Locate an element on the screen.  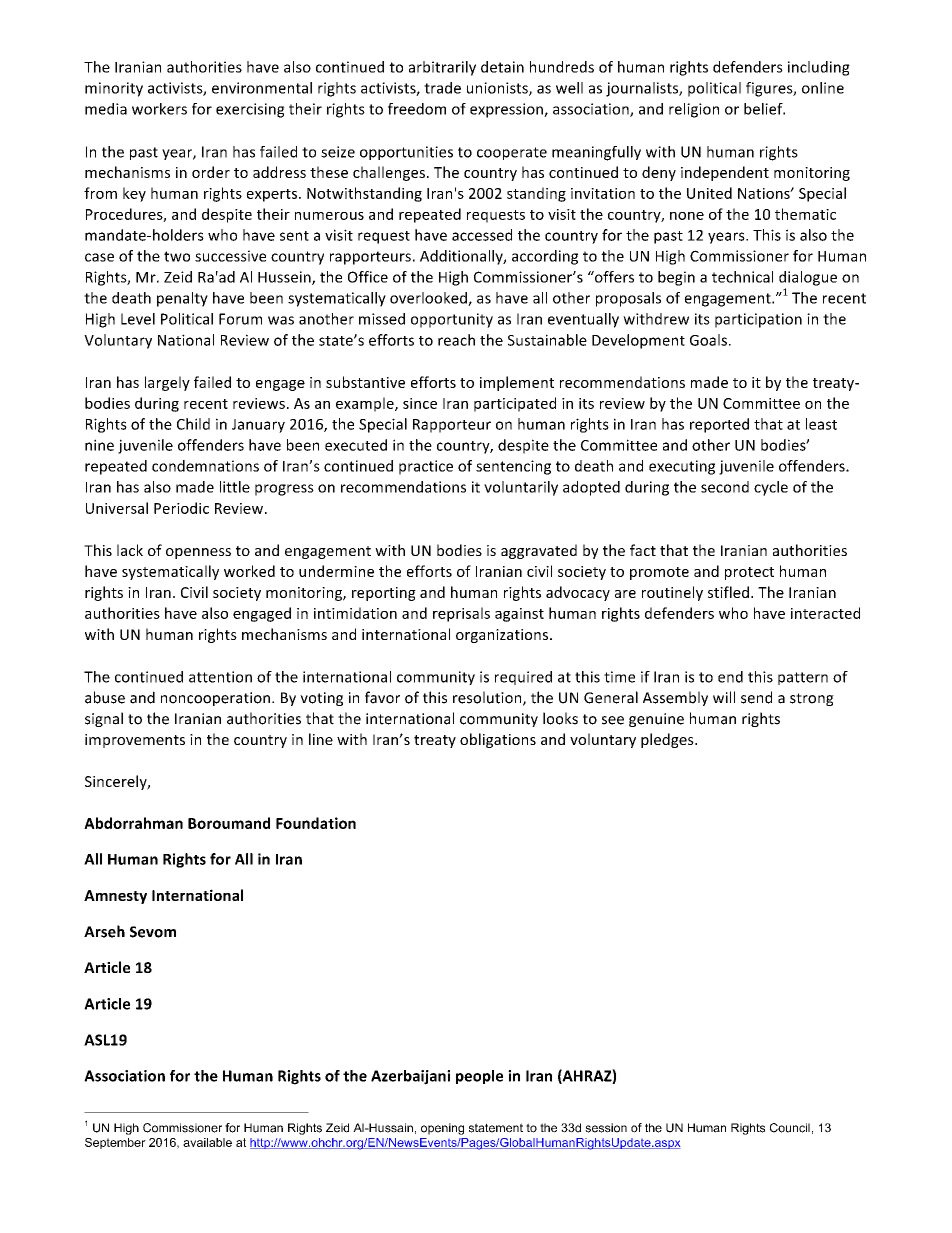
practice is located at coordinates (426, 467).
